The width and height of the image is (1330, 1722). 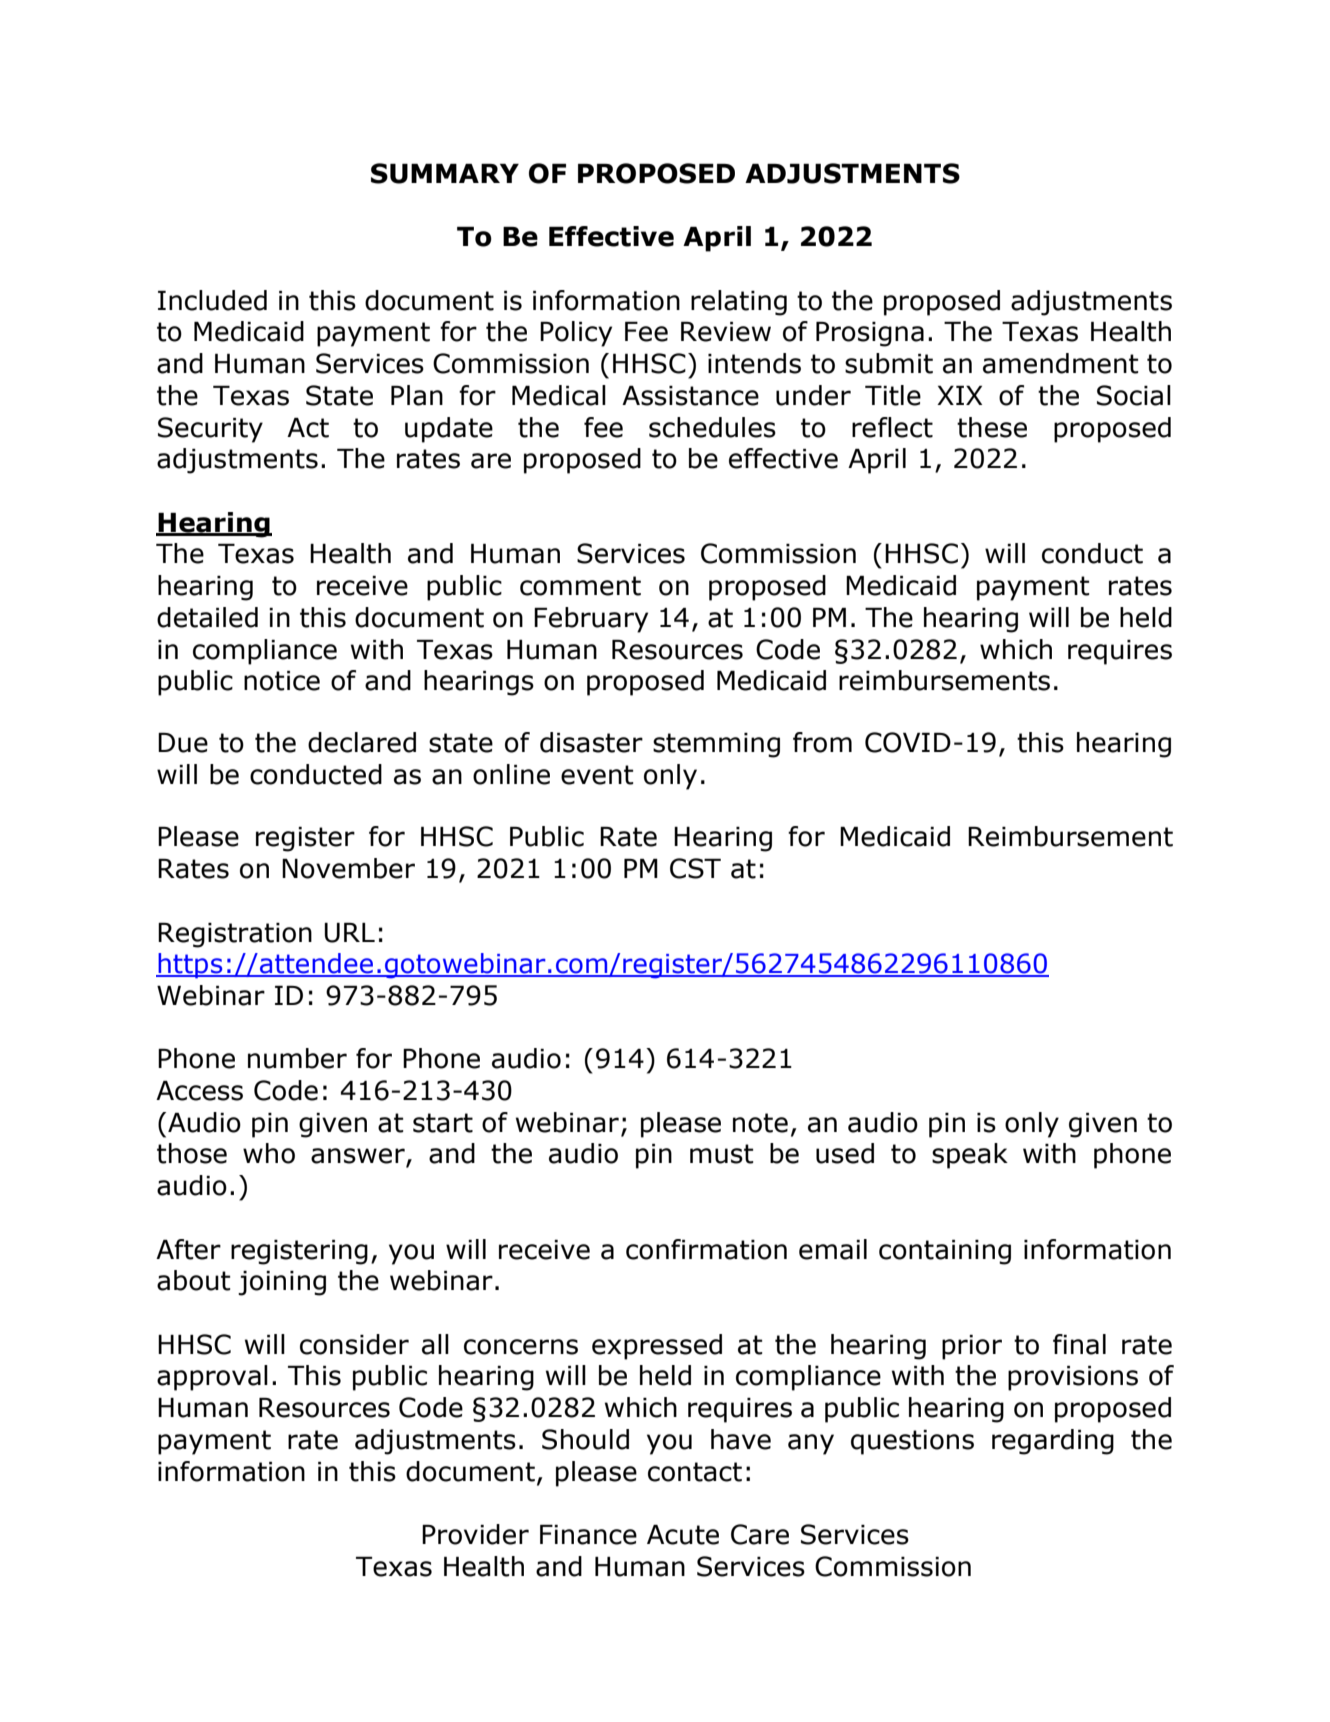 I want to click on approval, so click(x=212, y=1378).
